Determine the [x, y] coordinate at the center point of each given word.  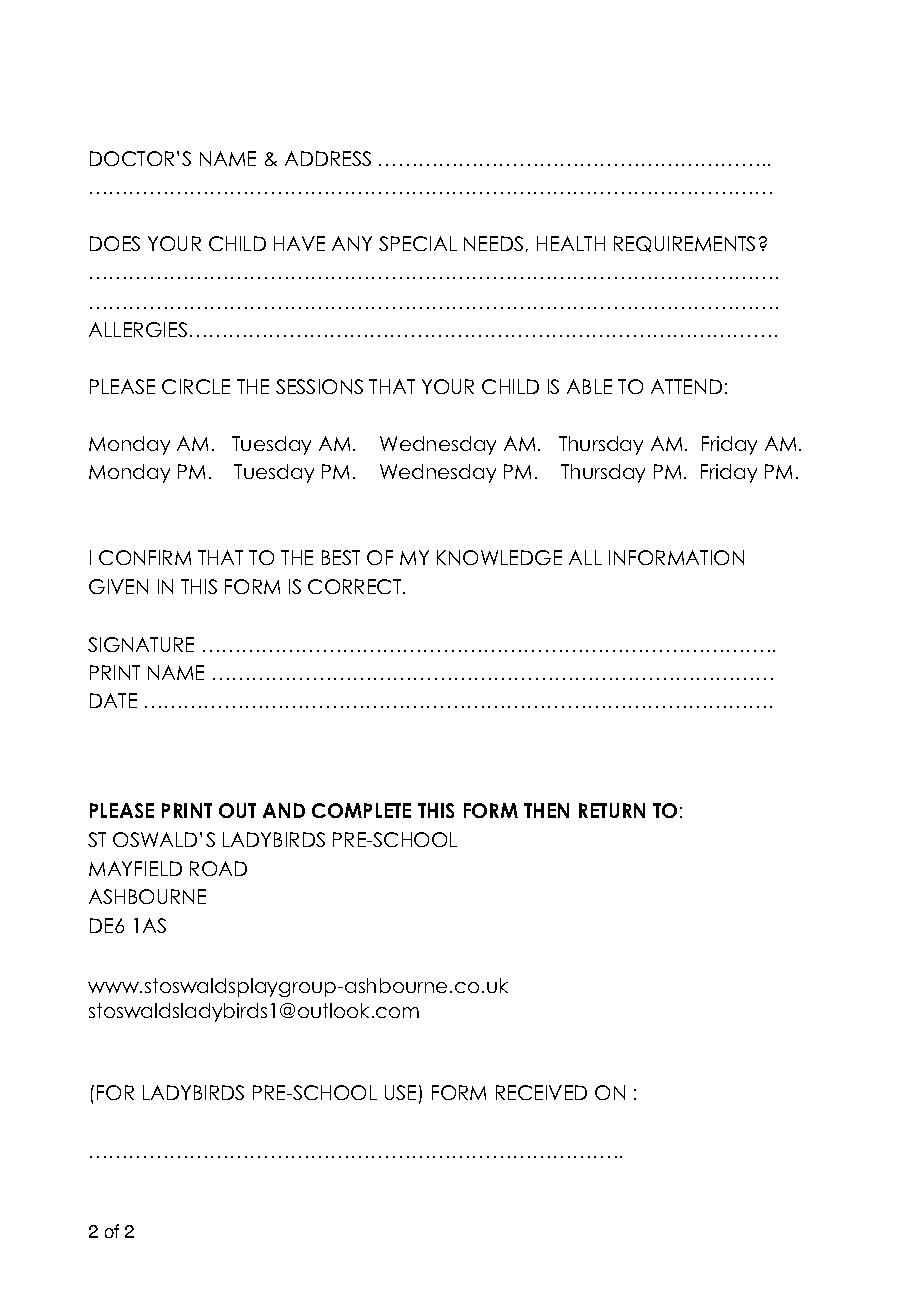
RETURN [612, 810]
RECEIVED [541, 1092]
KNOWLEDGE [499, 557]
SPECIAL [418, 243]
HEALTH [571, 243]
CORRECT [356, 586]
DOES [115, 243]
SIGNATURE [141, 644]
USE [400, 1092]
